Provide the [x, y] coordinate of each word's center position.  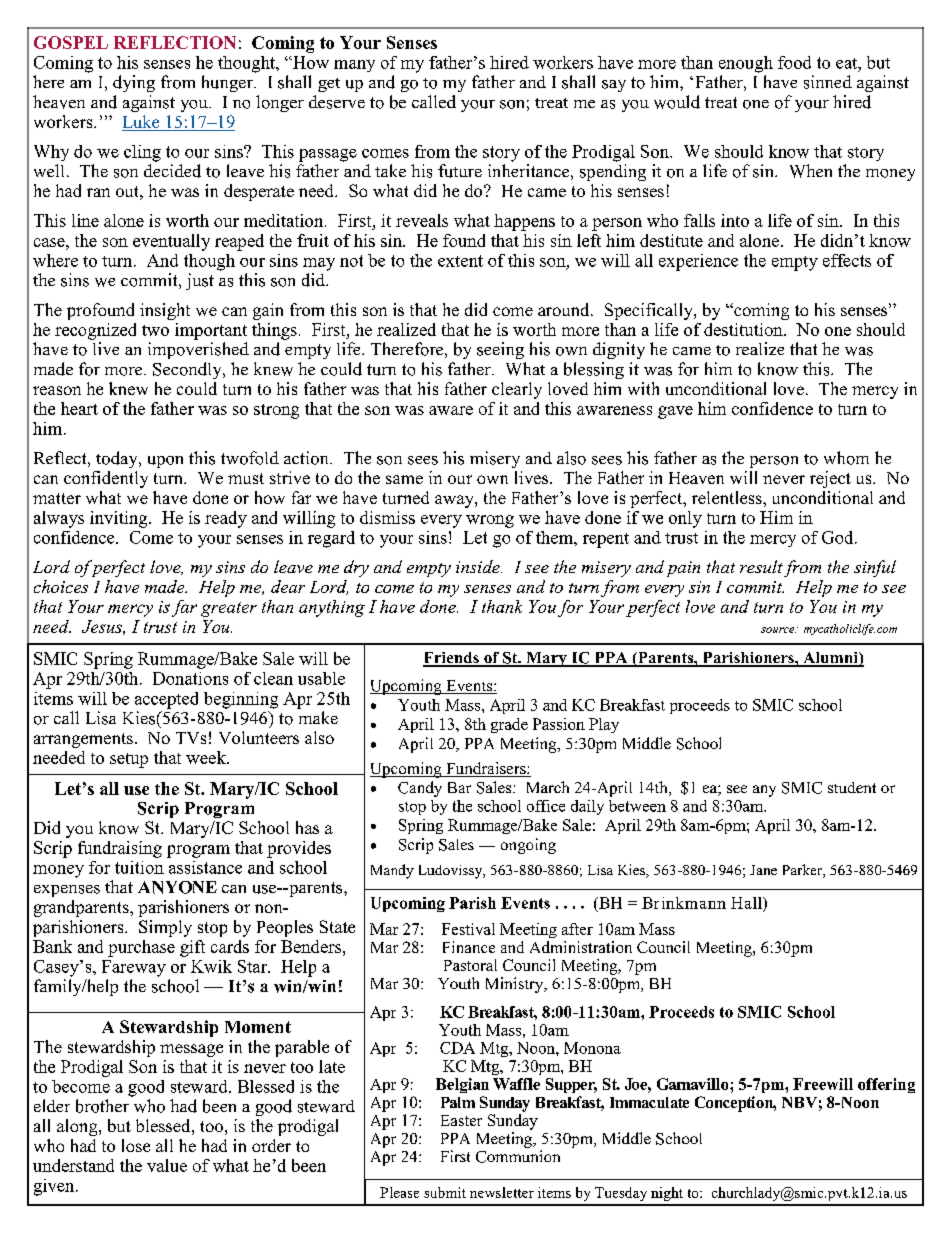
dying [134, 83]
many [354, 66]
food [794, 62]
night [667, 1194]
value [167, 1165]
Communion [518, 1156]
